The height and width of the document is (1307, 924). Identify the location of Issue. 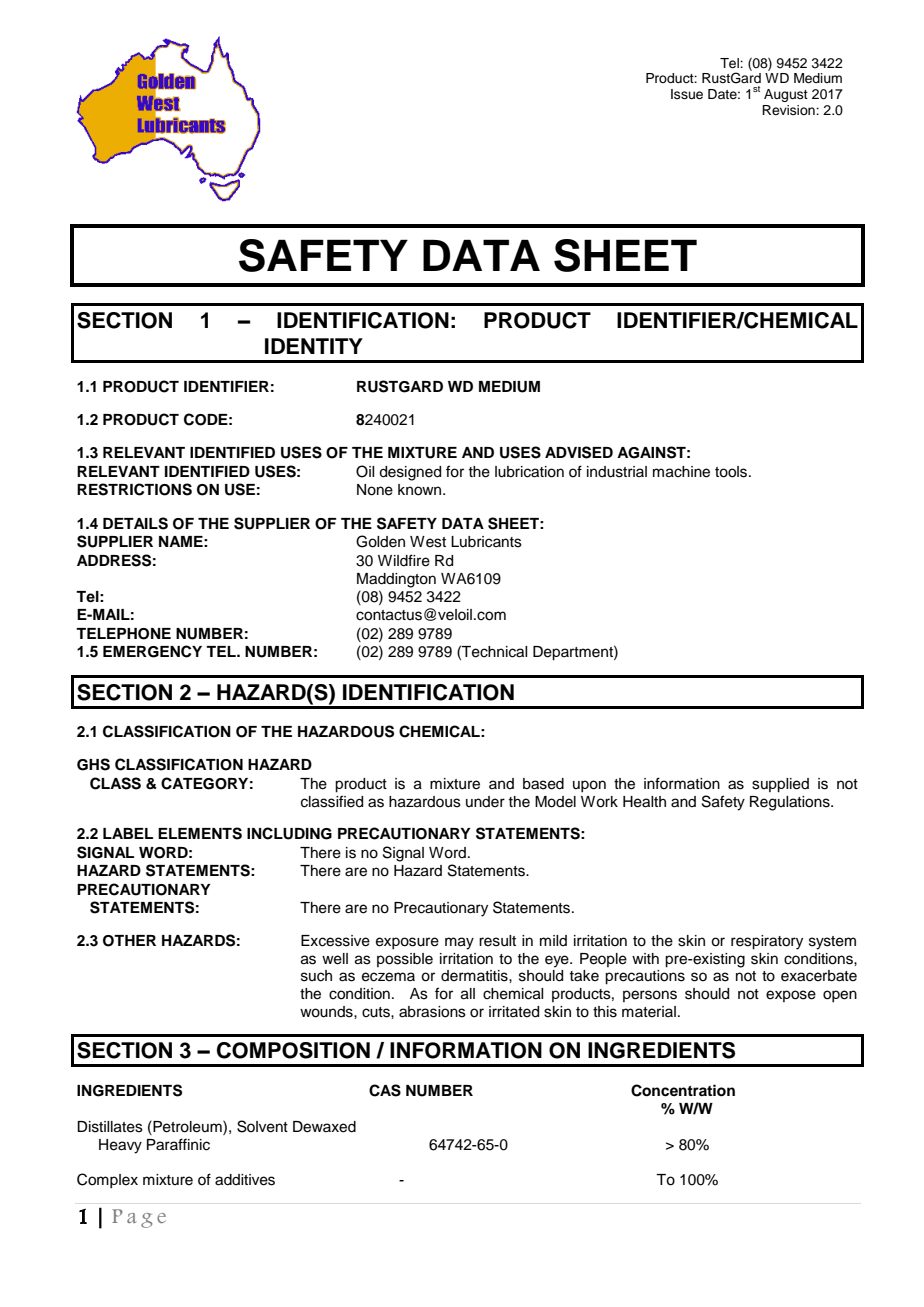
(687, 94).
